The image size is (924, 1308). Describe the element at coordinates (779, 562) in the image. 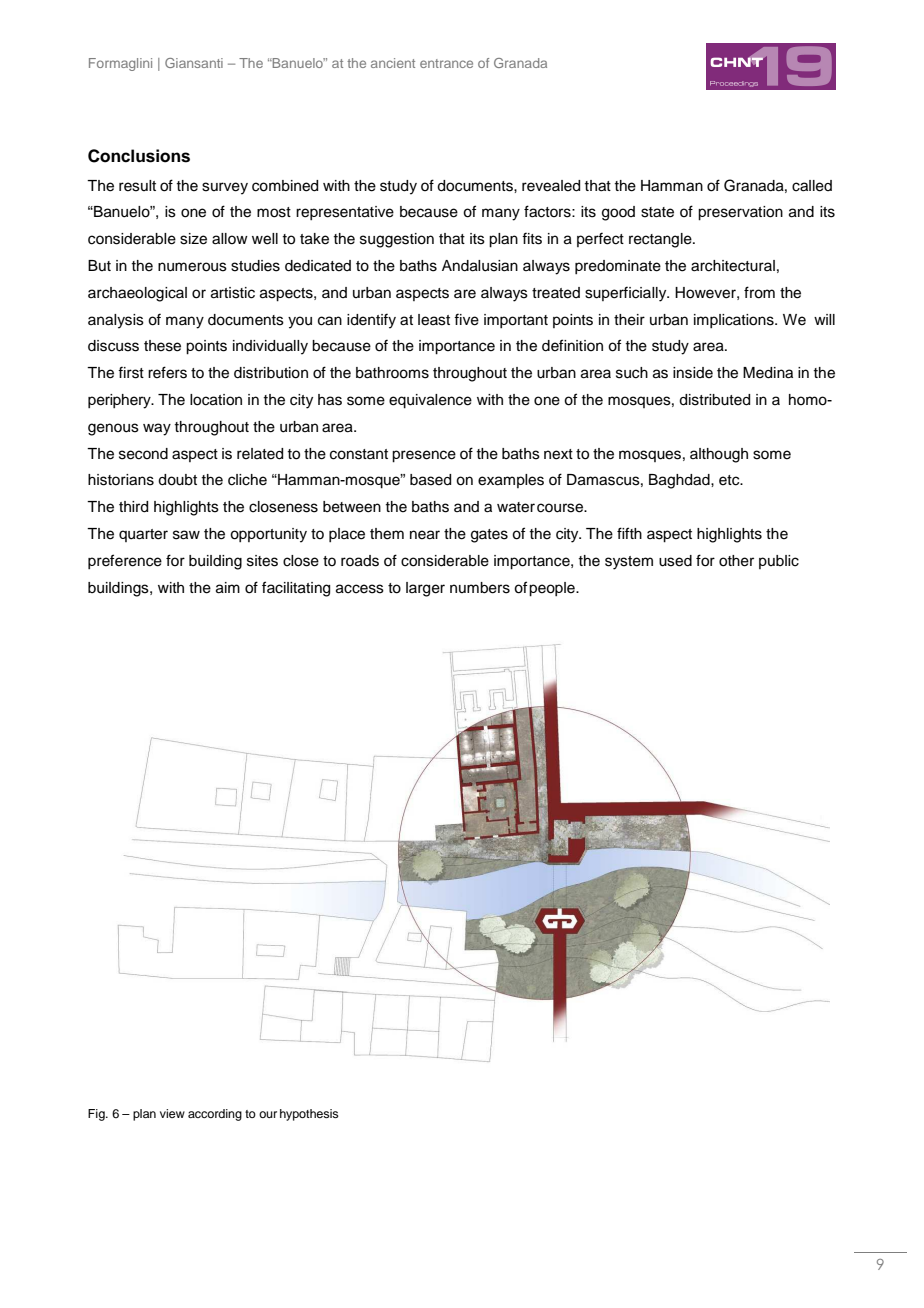

I see `public` at that location.
